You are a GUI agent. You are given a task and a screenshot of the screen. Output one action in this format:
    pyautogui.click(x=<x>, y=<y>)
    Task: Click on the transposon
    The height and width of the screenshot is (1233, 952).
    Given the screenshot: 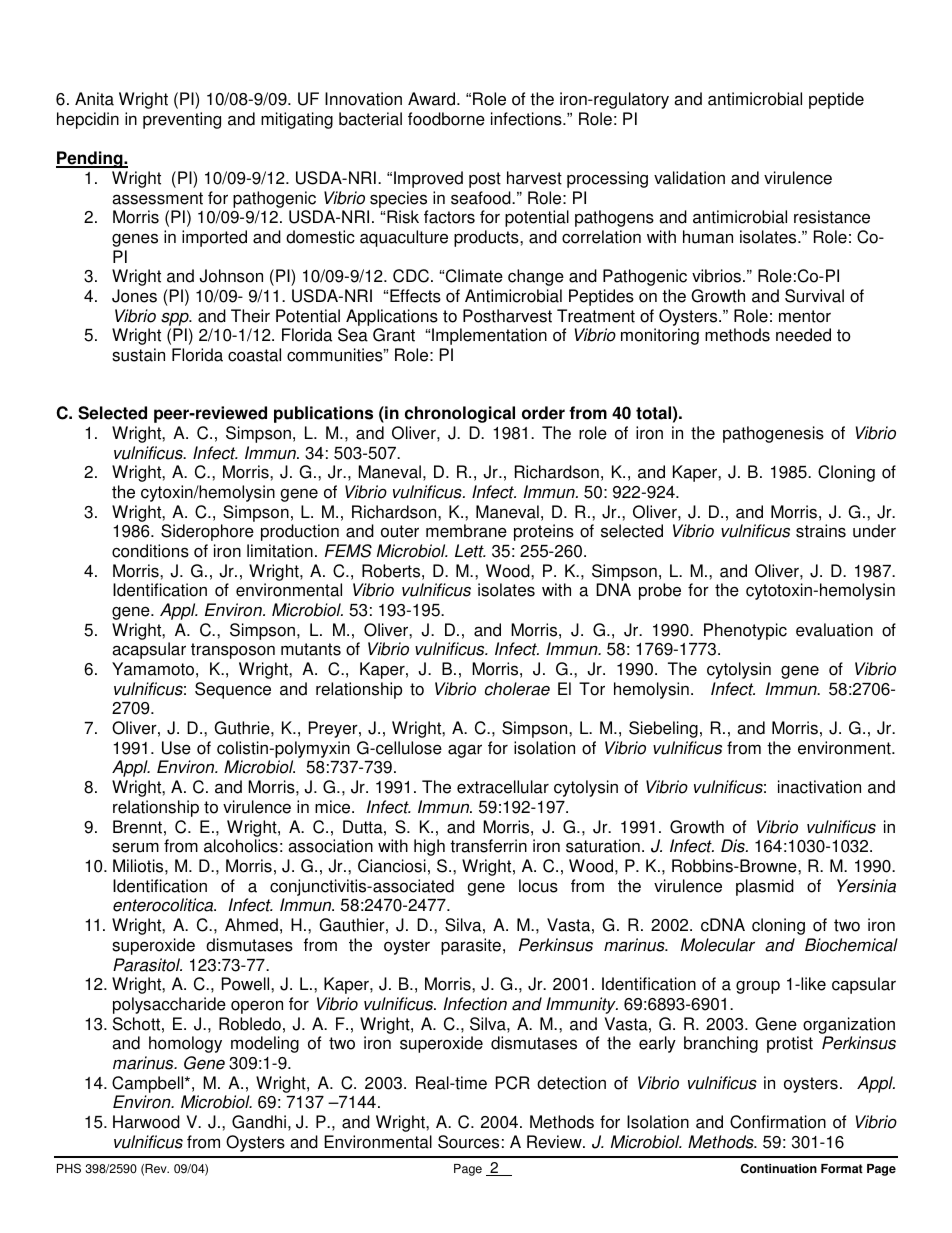 What is the action you would take?
    pyautogui.click(x=233, y=651)
